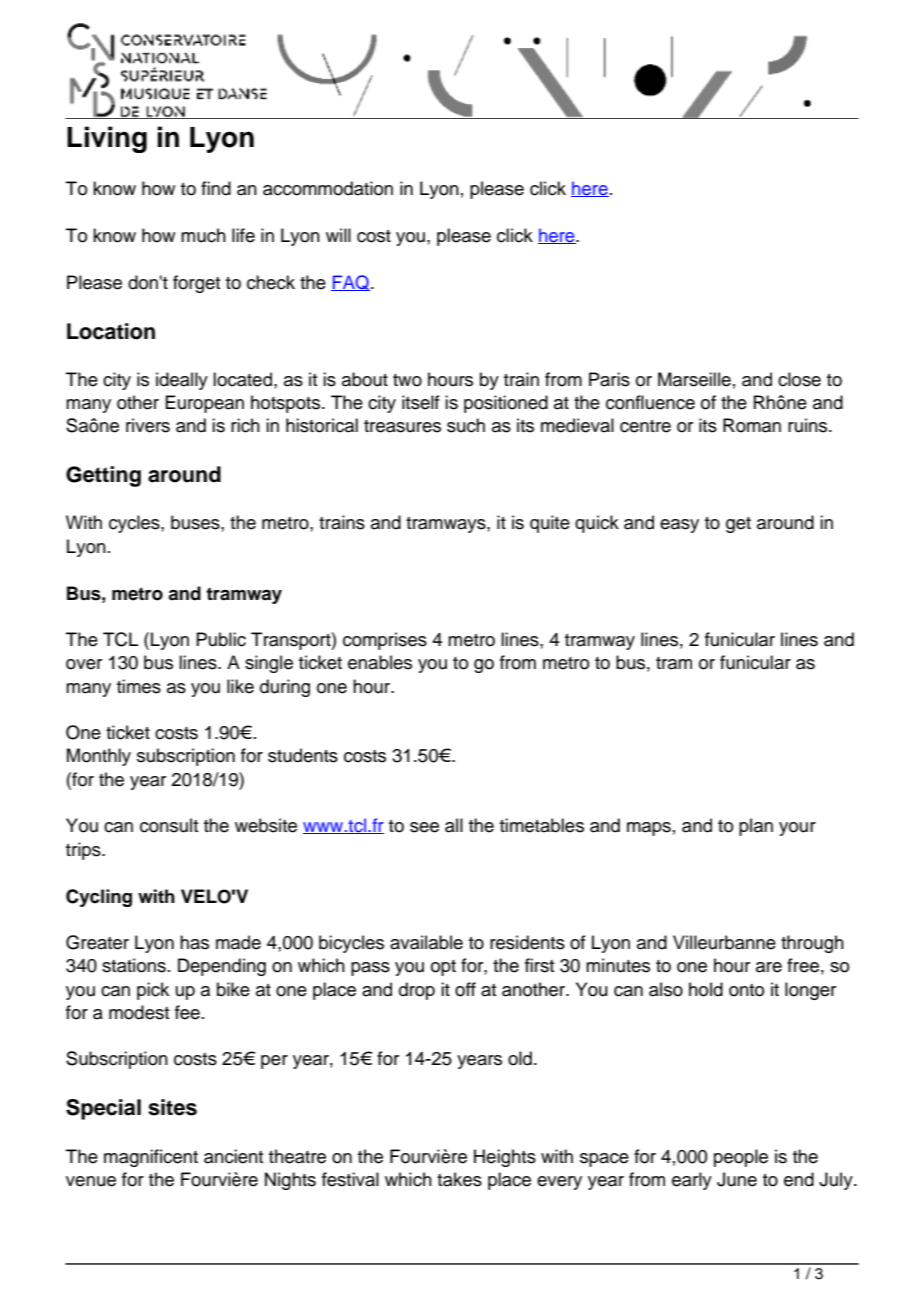 The width and height of the image is (924, 1308). I want to click on Marseille, so click(694, 379).
